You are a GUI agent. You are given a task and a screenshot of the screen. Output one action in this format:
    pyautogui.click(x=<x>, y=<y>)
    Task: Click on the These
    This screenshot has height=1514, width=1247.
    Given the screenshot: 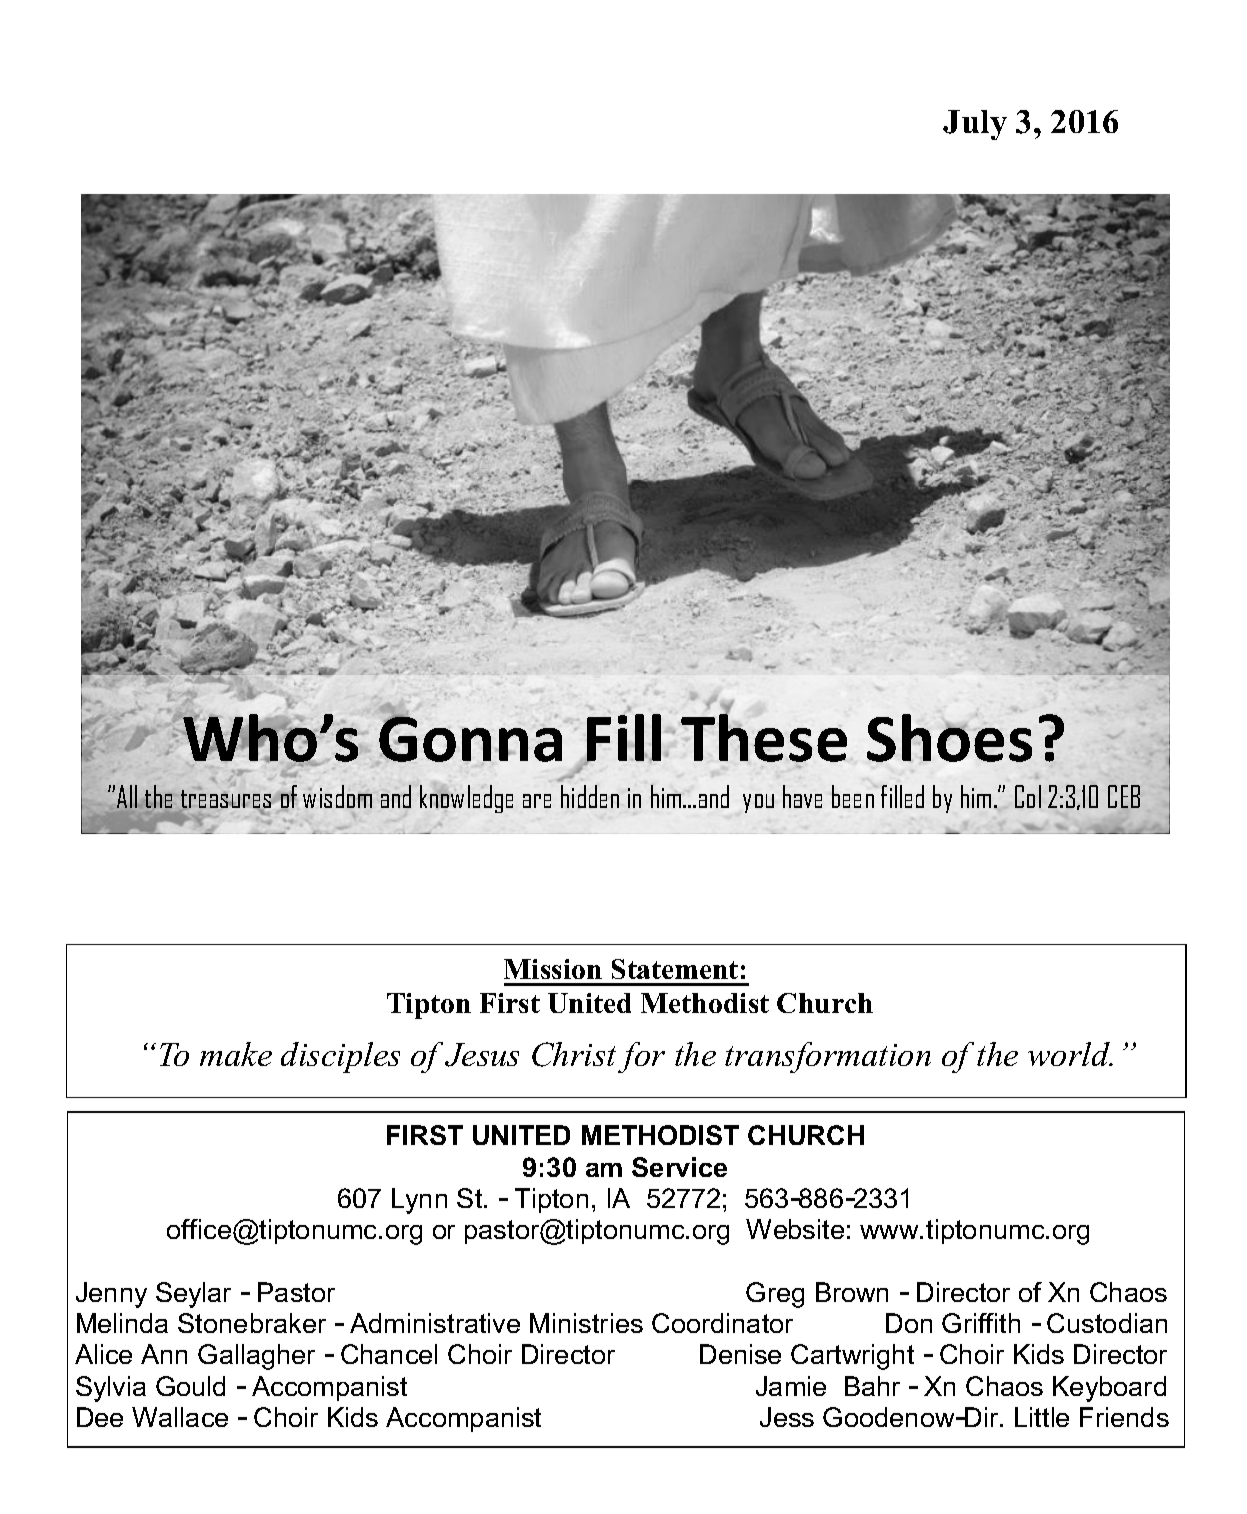 What is the action you would take?
    pyautogui.click(x=764, y=736)
